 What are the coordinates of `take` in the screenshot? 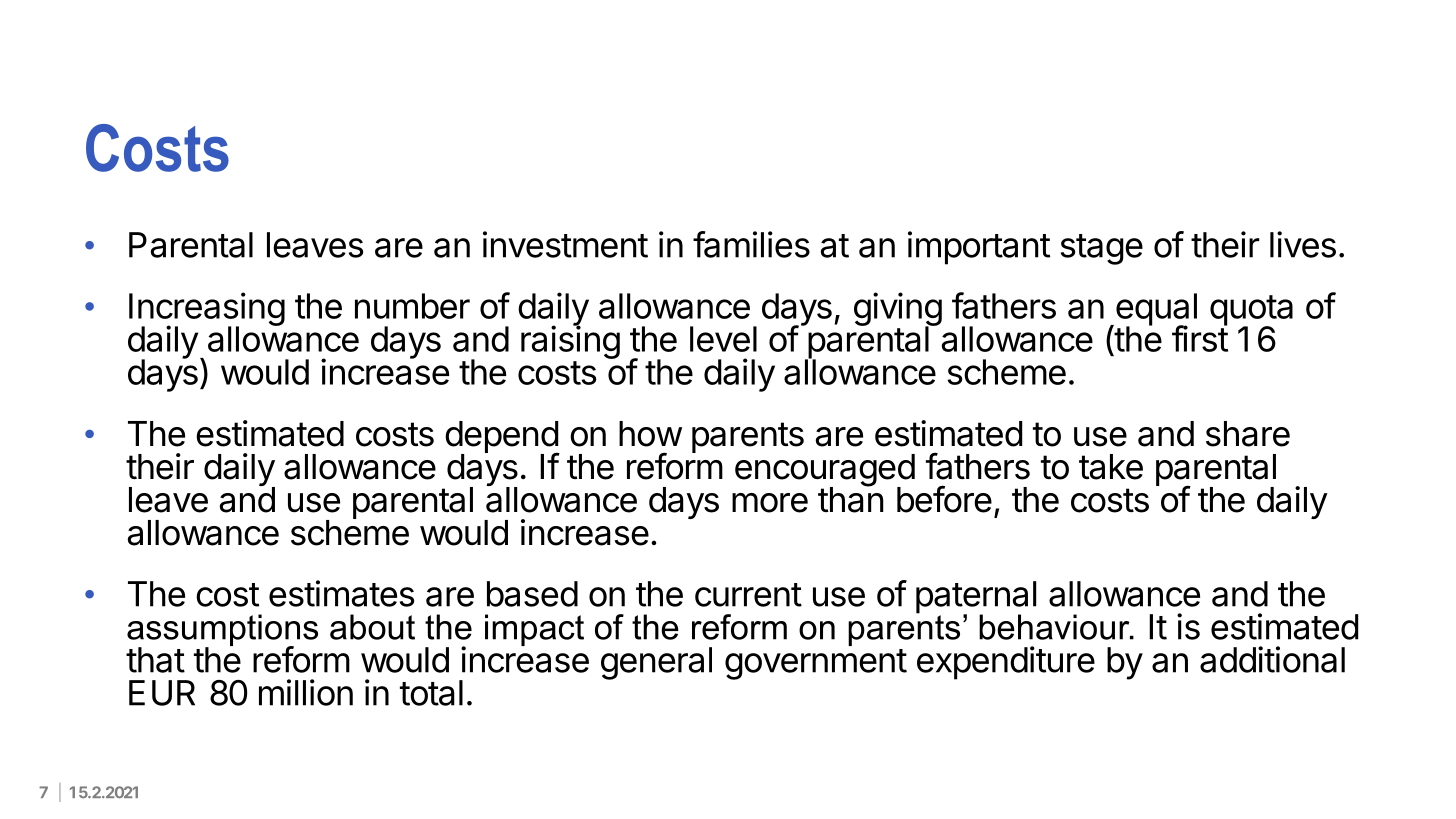 It's located at (1111, 467).
